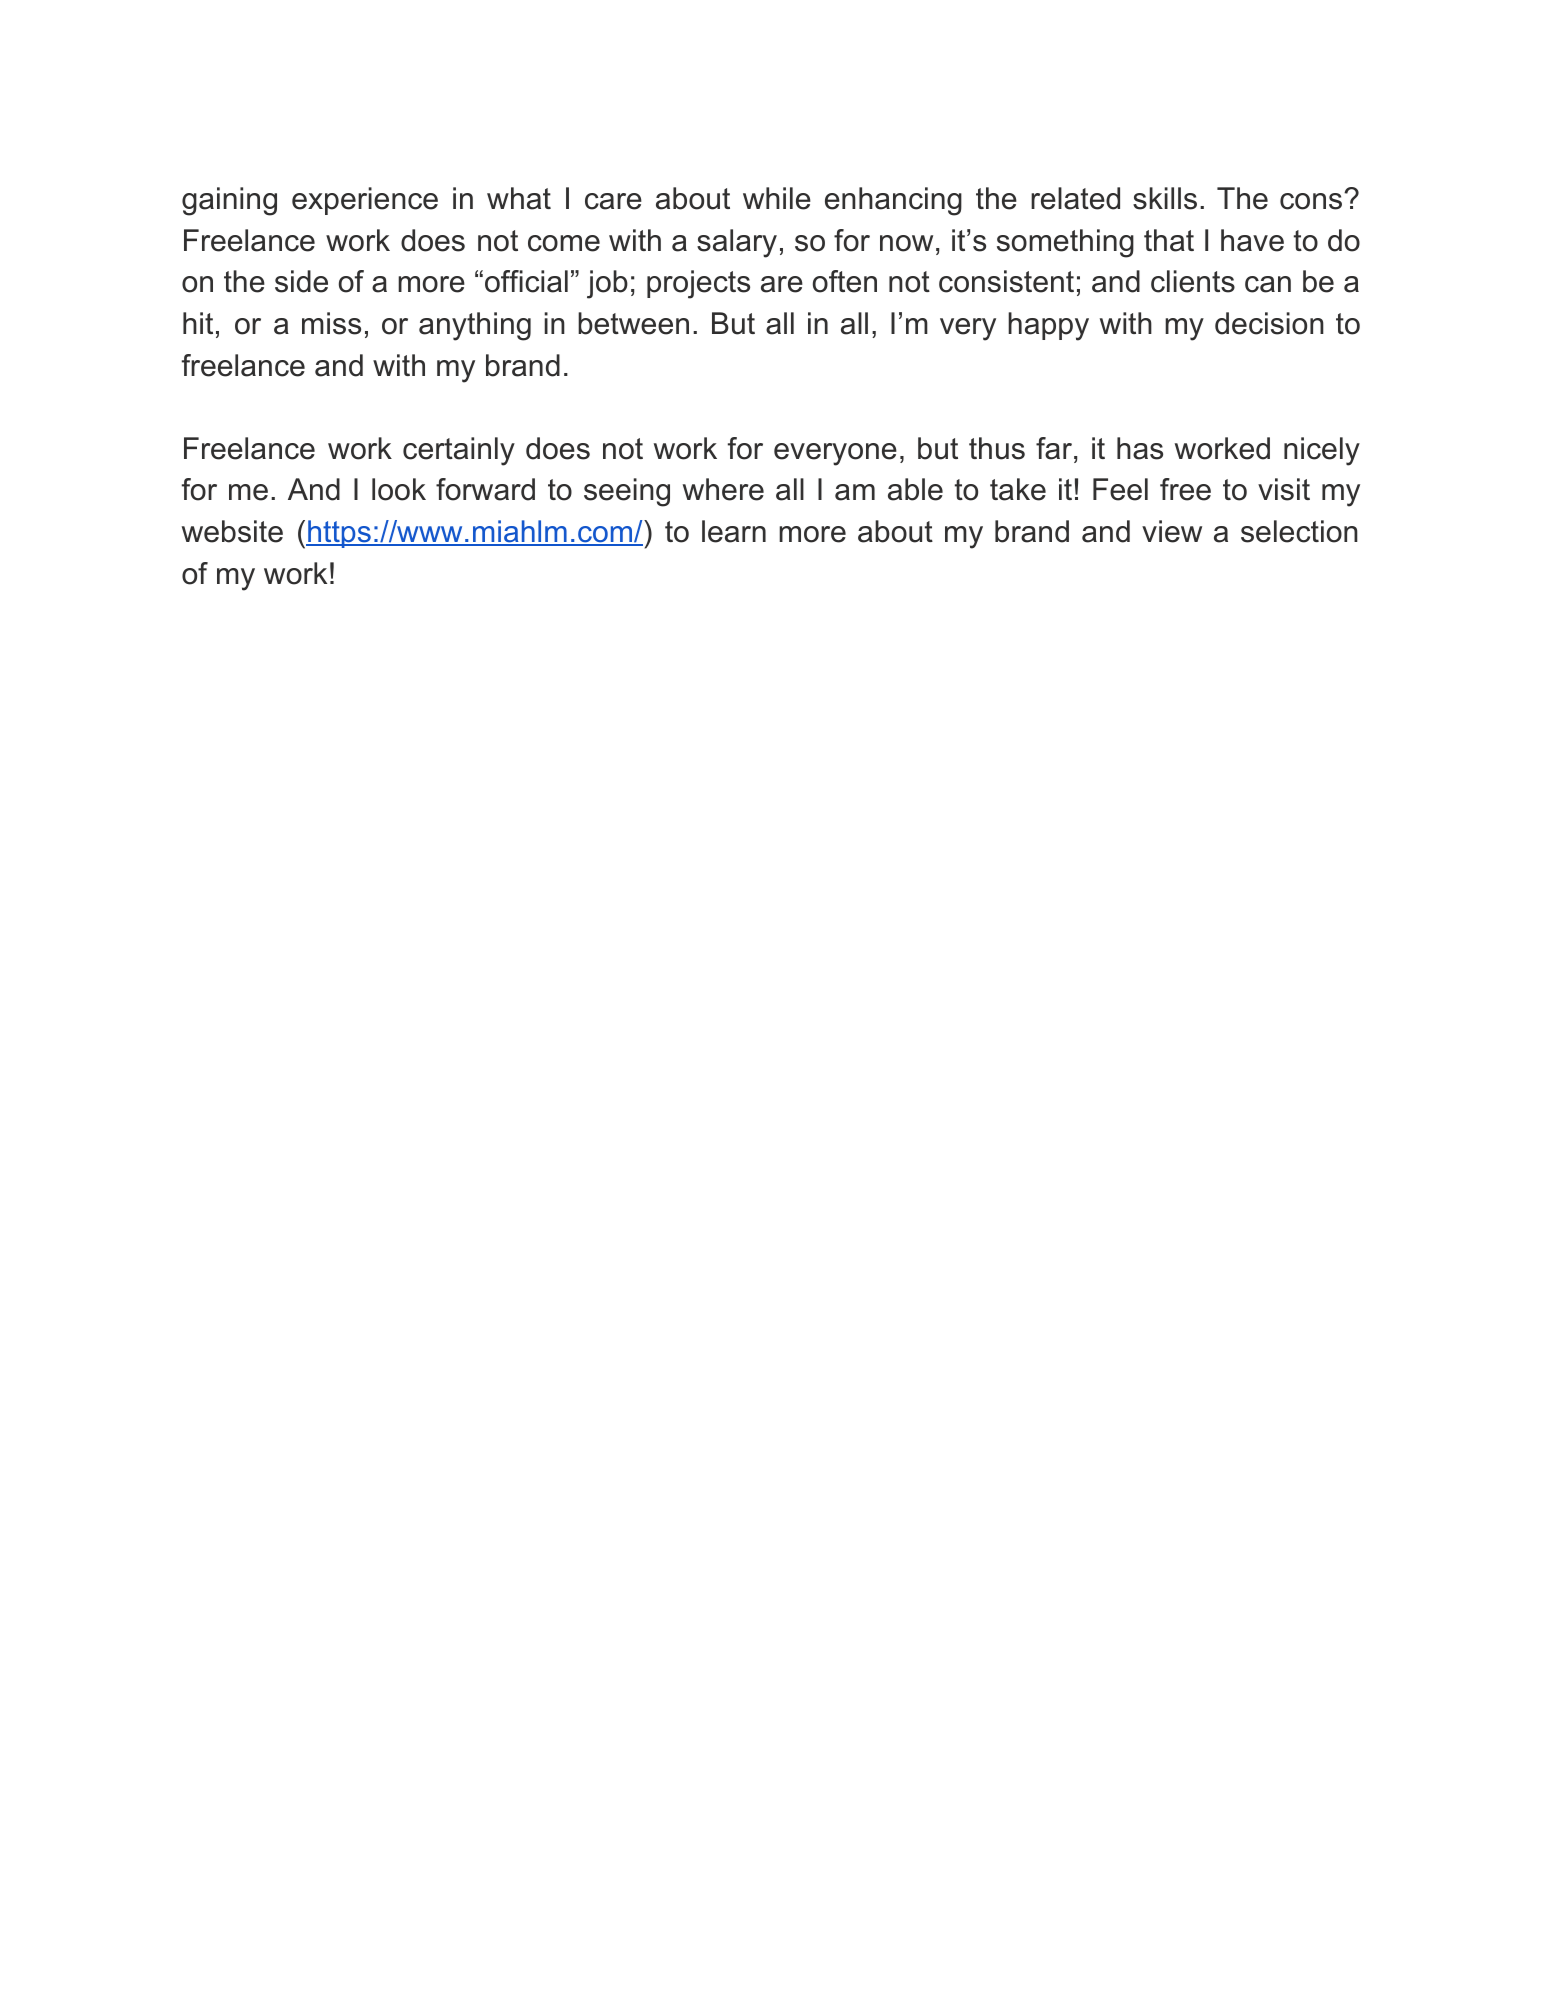 This screenshot has height=1996, width=1543. What do you see at coordinates (232, 531) in the screenshot?
I see `website` at bounding box center [232, 531].
